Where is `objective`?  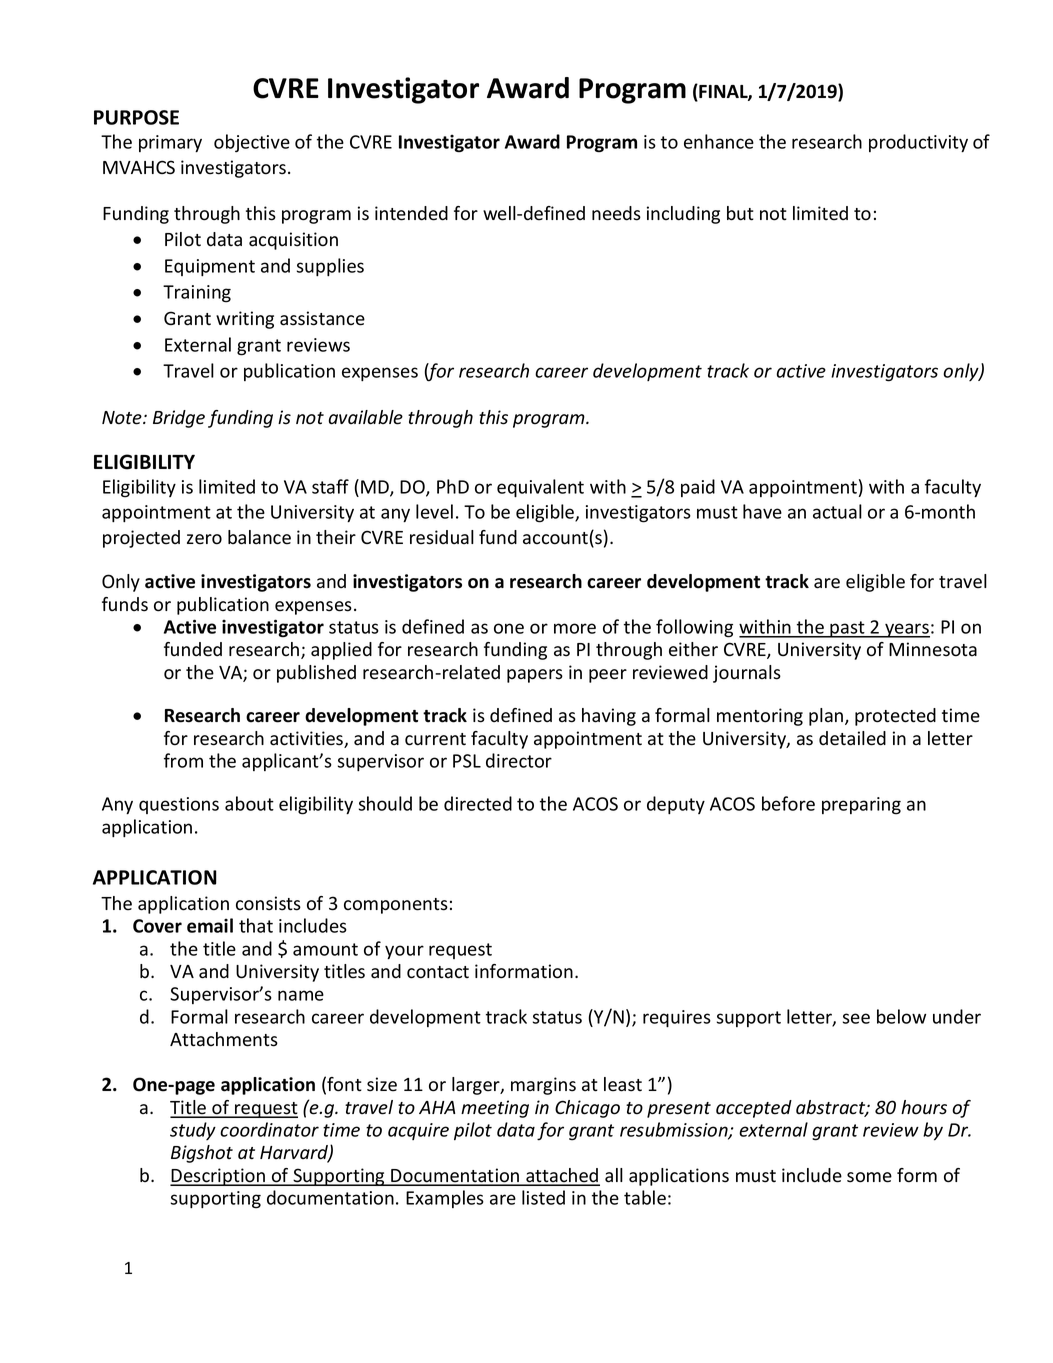
objective is located at coordinates (252, 143).
